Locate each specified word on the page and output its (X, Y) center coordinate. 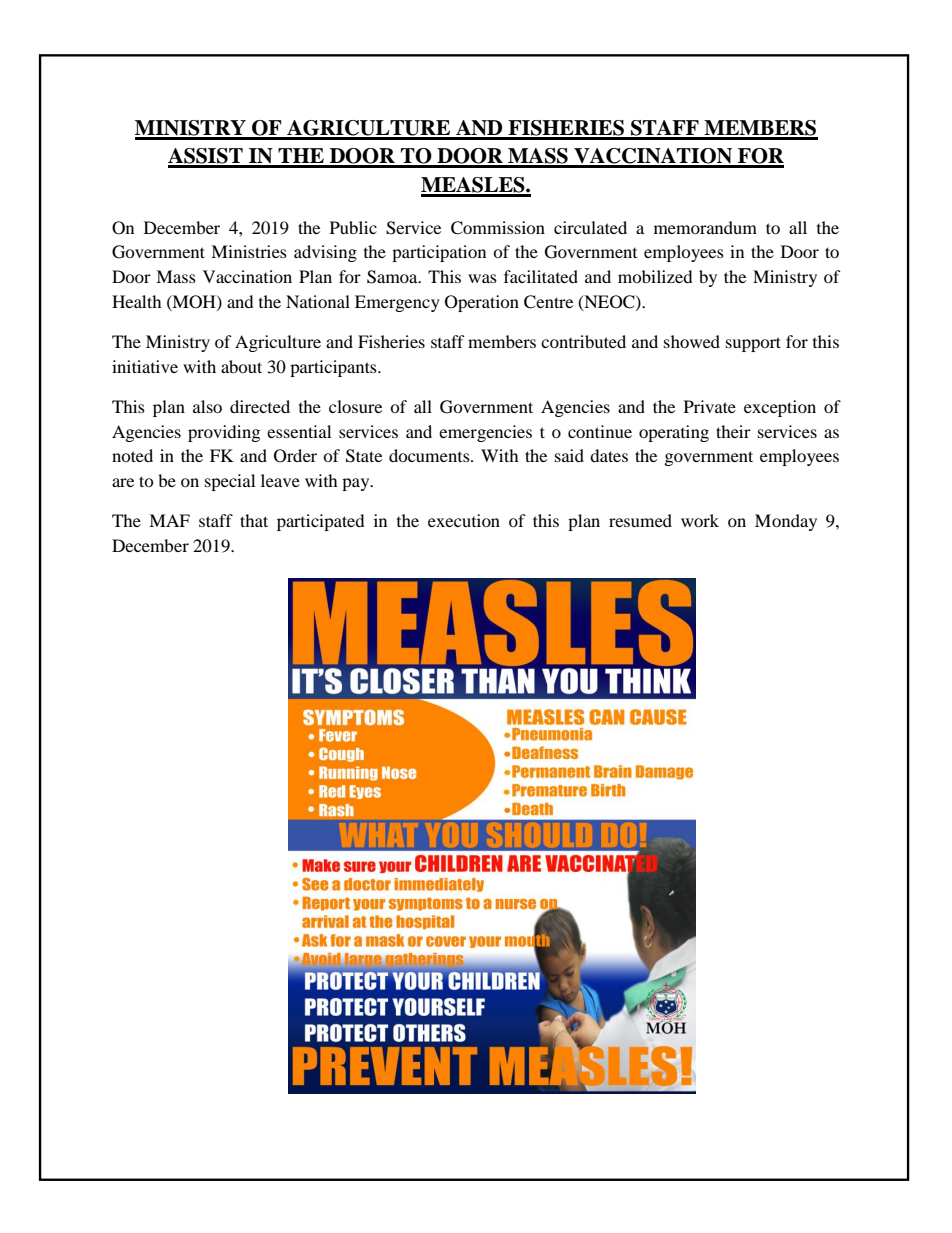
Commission (498, 228)
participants (334, 368)
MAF (169, 520)
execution (464, 520)
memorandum (705, 227)
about (241, 366)
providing (224, 433)
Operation (482, 303)
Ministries (249, 251)
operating (674, 433)
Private (710, 406)
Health (137, 301)
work (700, 520)
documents (430, 455)
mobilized (655, 276)
